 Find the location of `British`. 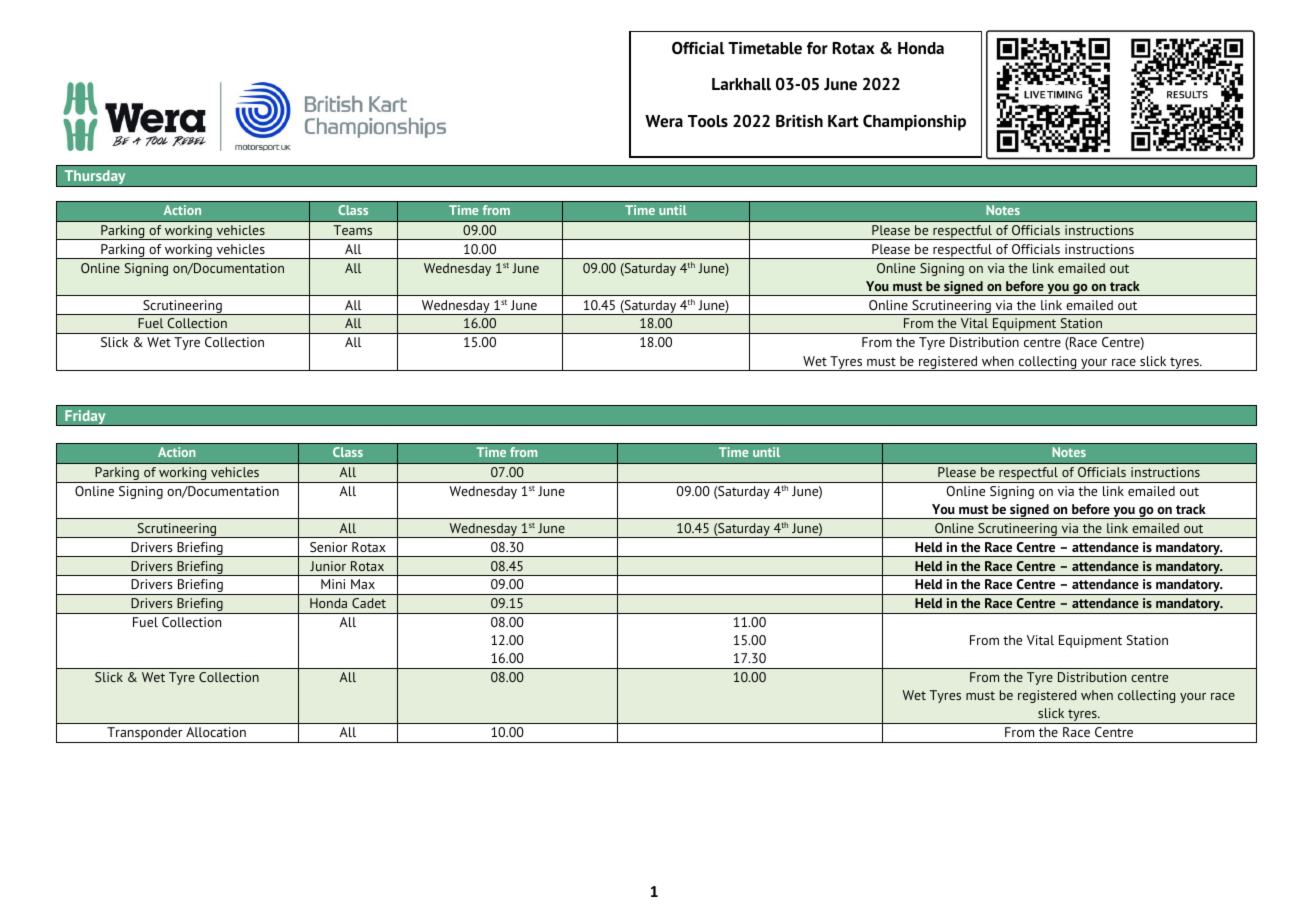

British is located at coordinates (799, 121).
